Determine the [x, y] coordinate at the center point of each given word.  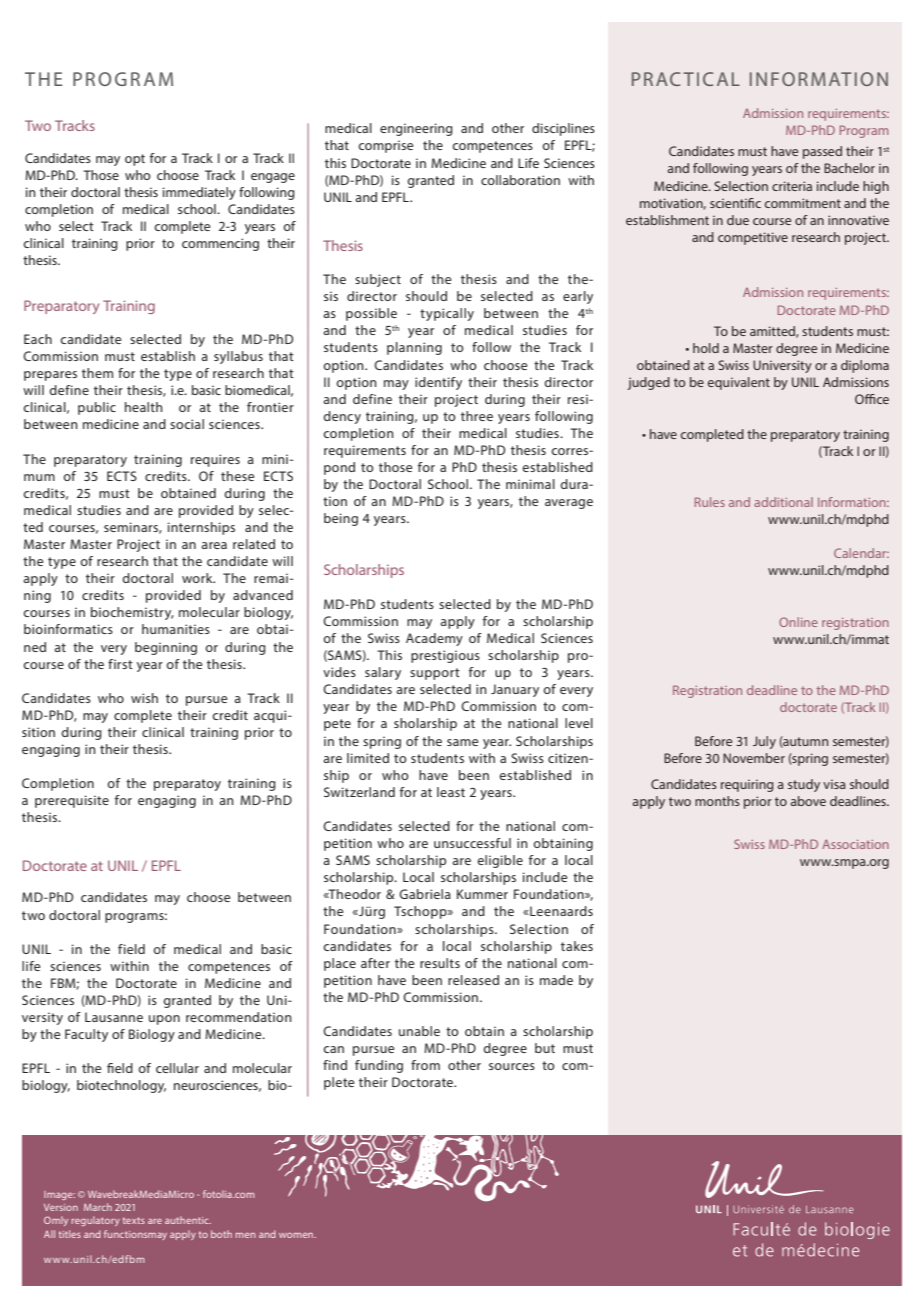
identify [438, 383]
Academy [434, 639]
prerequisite [72, 801]
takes [577, 946]
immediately [199, 193]
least [451, 792]
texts [134, 1220]
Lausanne [114, 1017]
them [97, 373]
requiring [747, 786]
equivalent [739, 383]
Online [798, 622]
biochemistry [132, 613]
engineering [416, 129]
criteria [792, 186]
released [473, 980]
